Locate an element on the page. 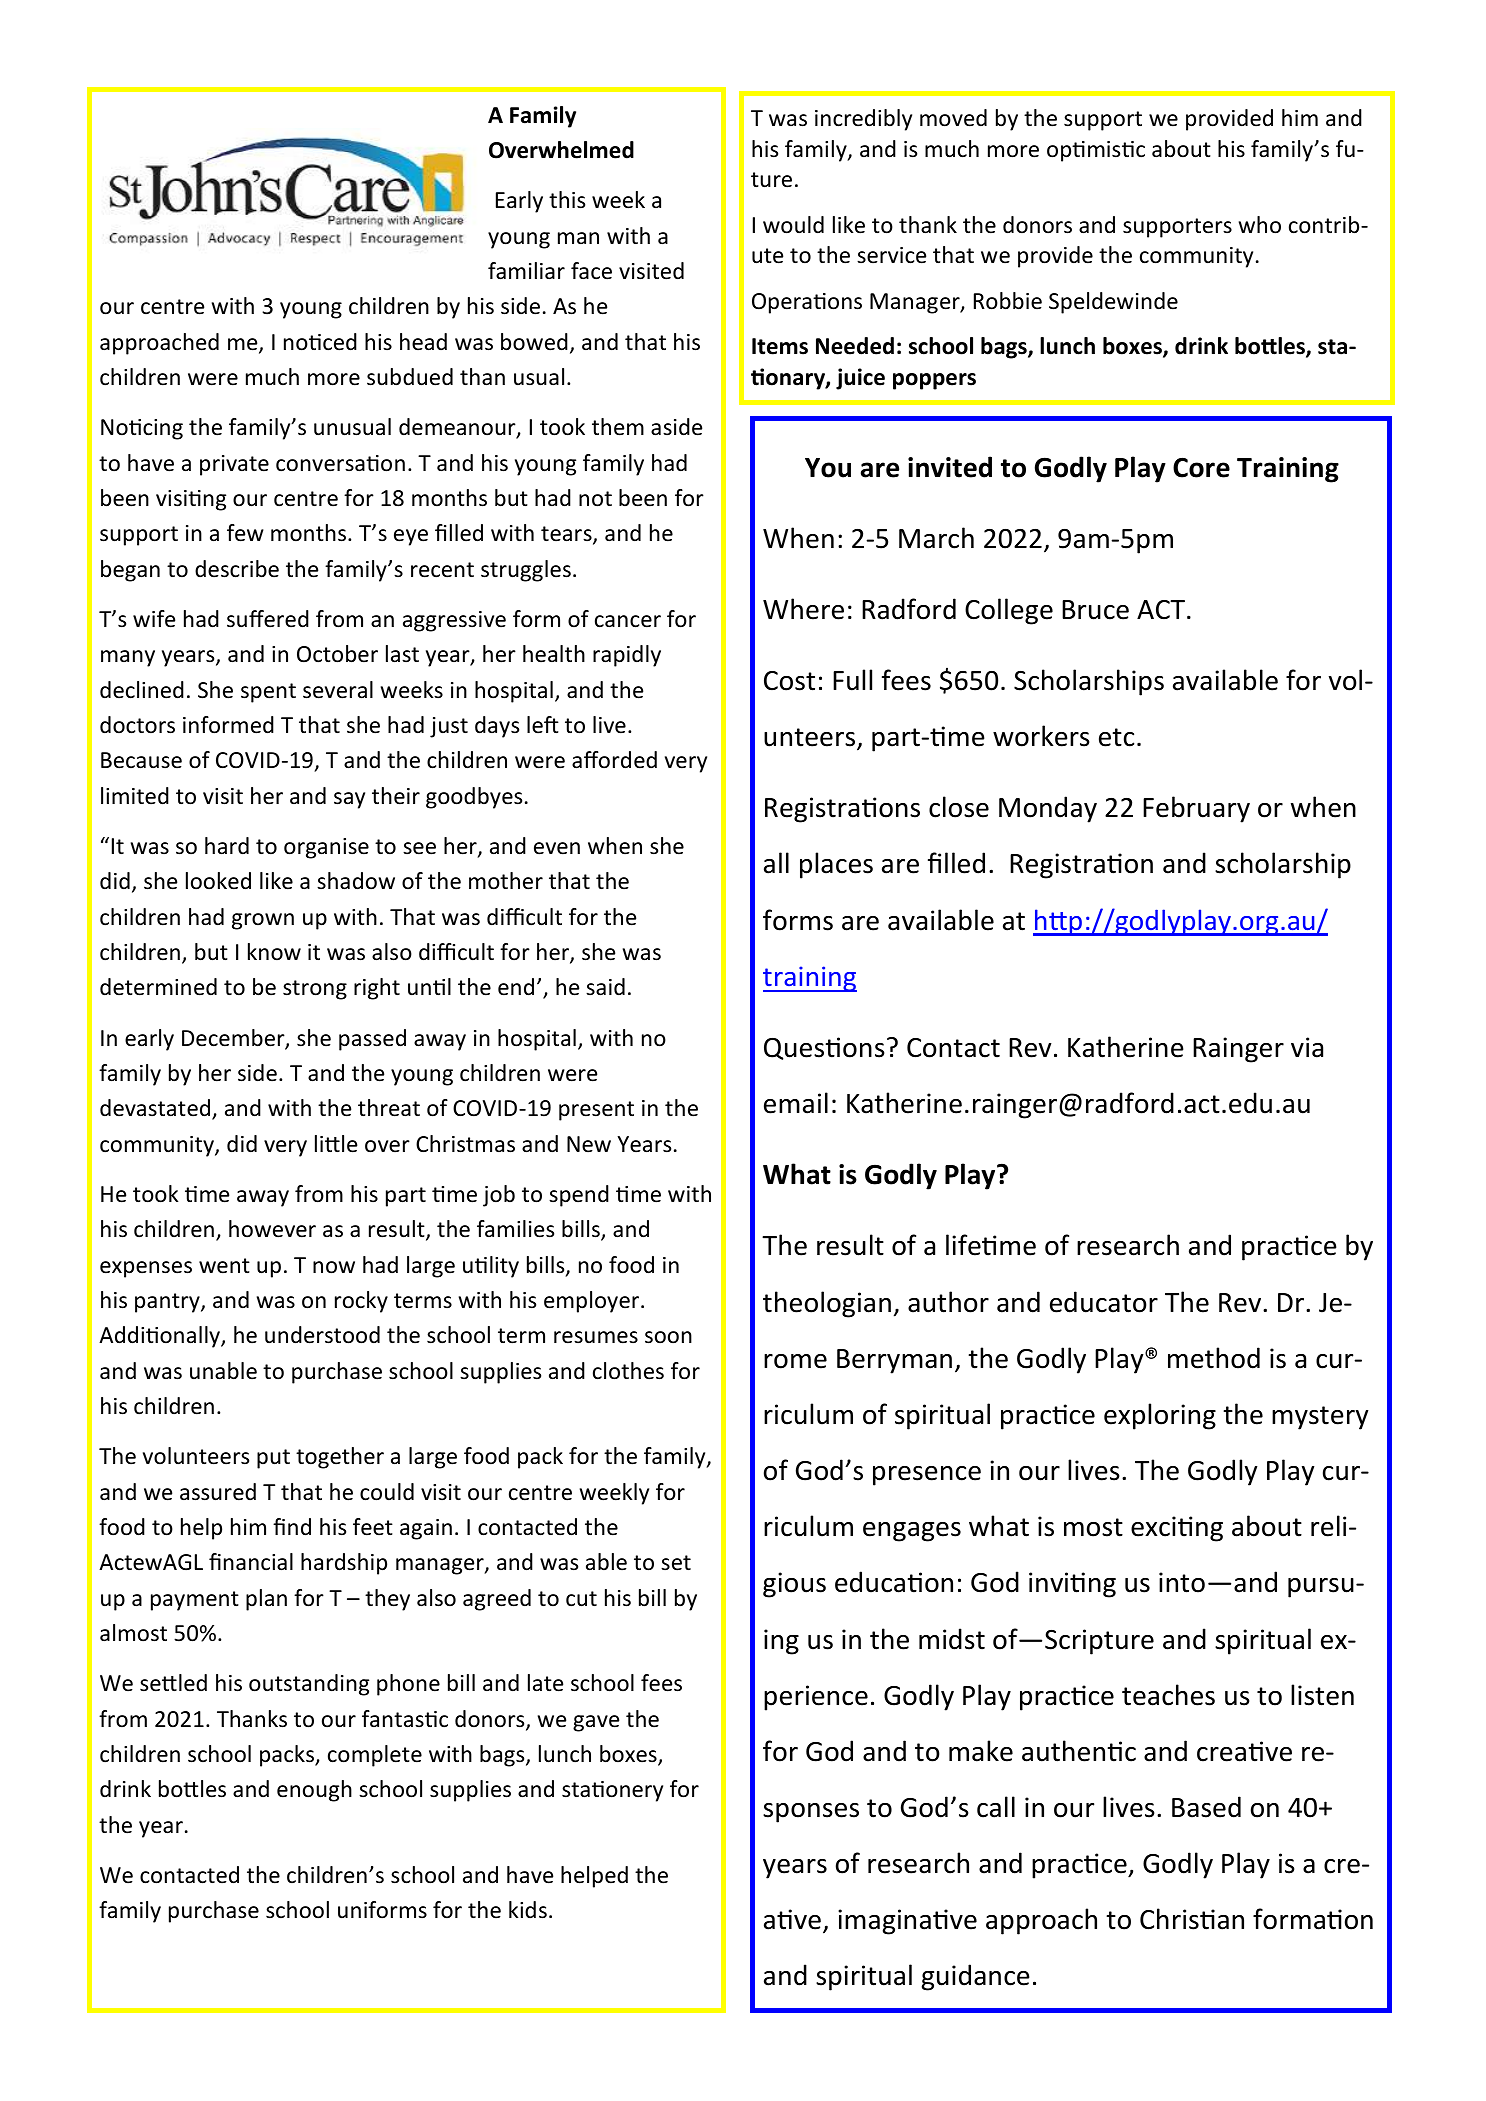  via is located at coordinates (1307, 1047).
